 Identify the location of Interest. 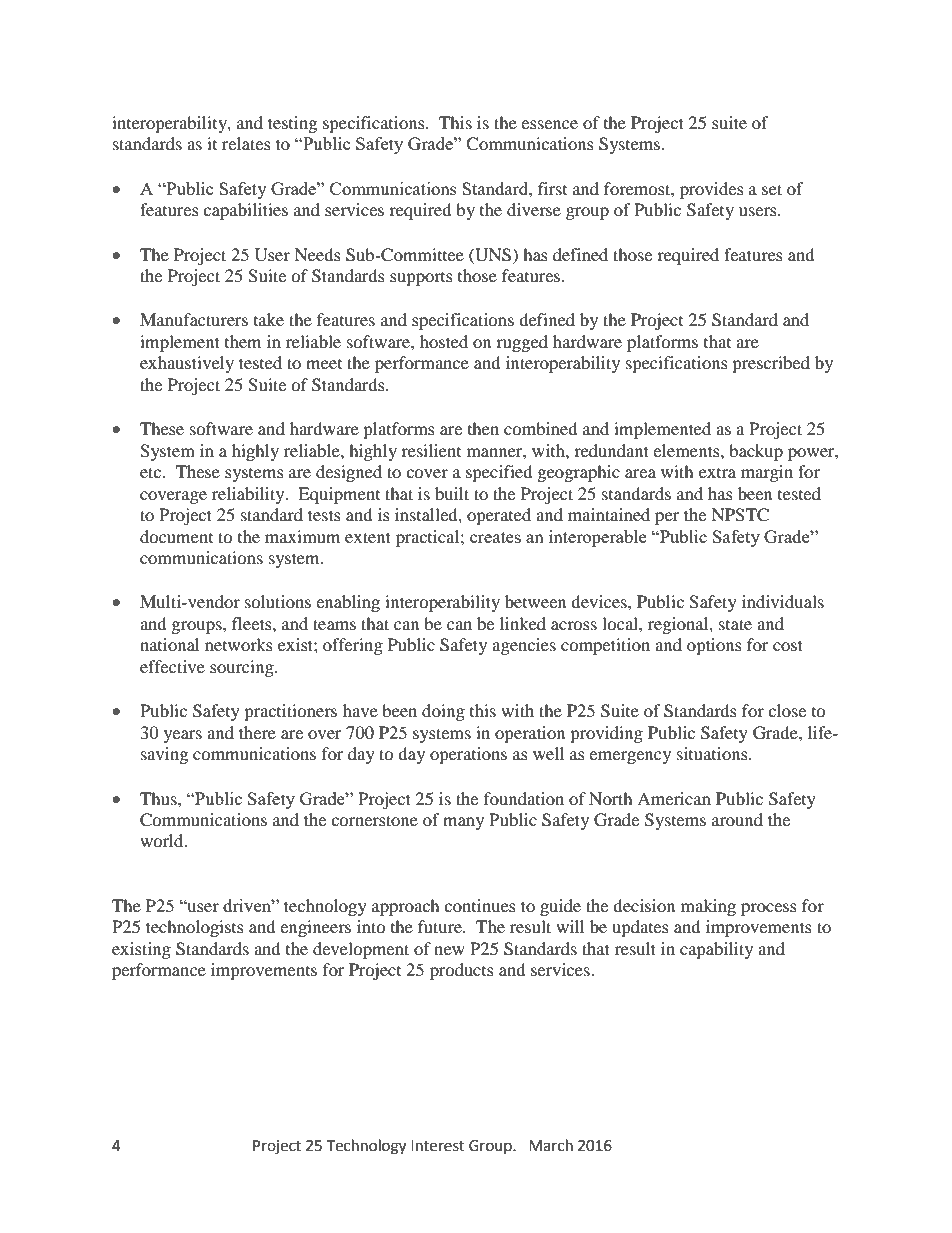
(438, 1146).
